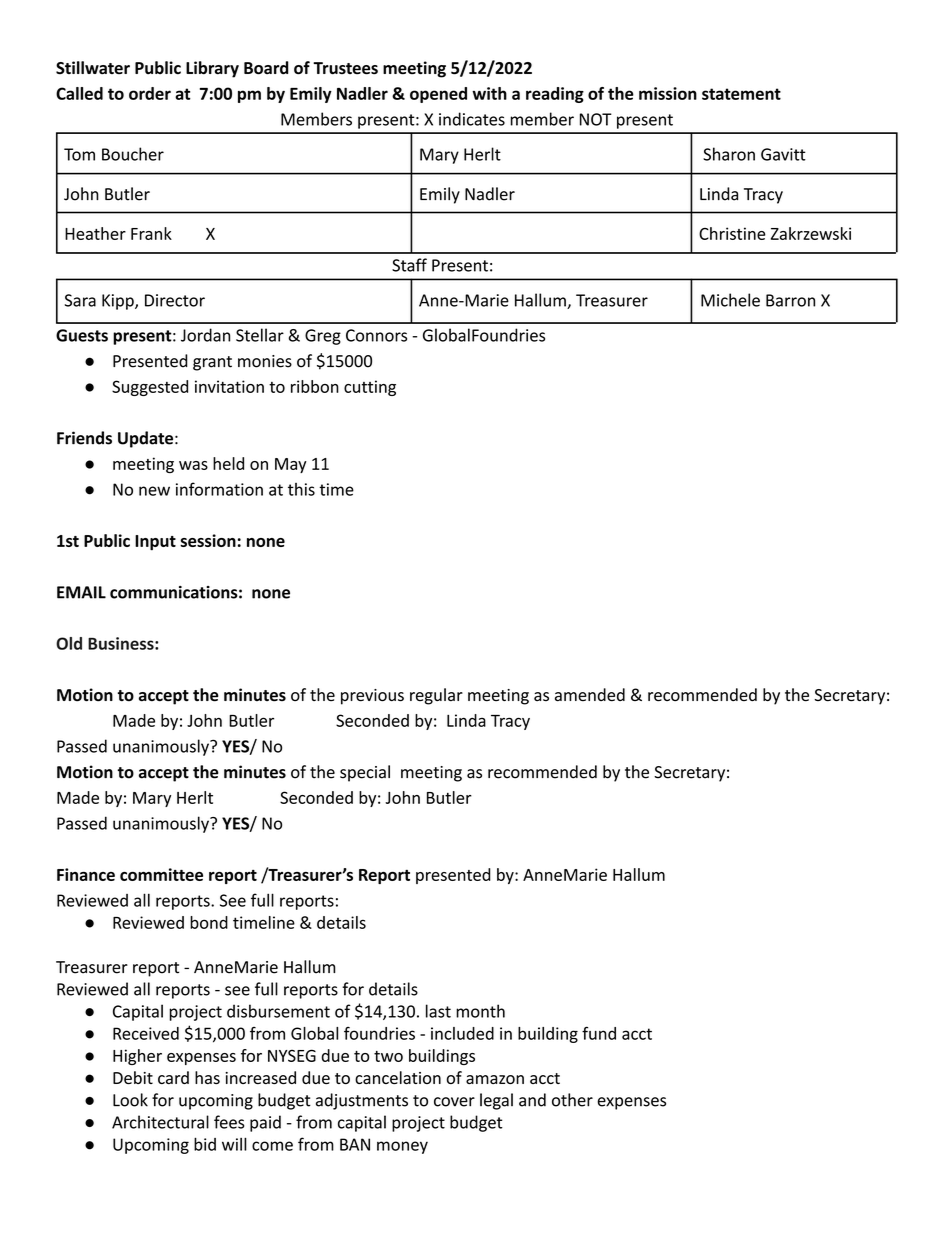  What do you see at coordinates (438, 1011) in the screenshot?
I see `last` at bounding box center [438, 1011].
